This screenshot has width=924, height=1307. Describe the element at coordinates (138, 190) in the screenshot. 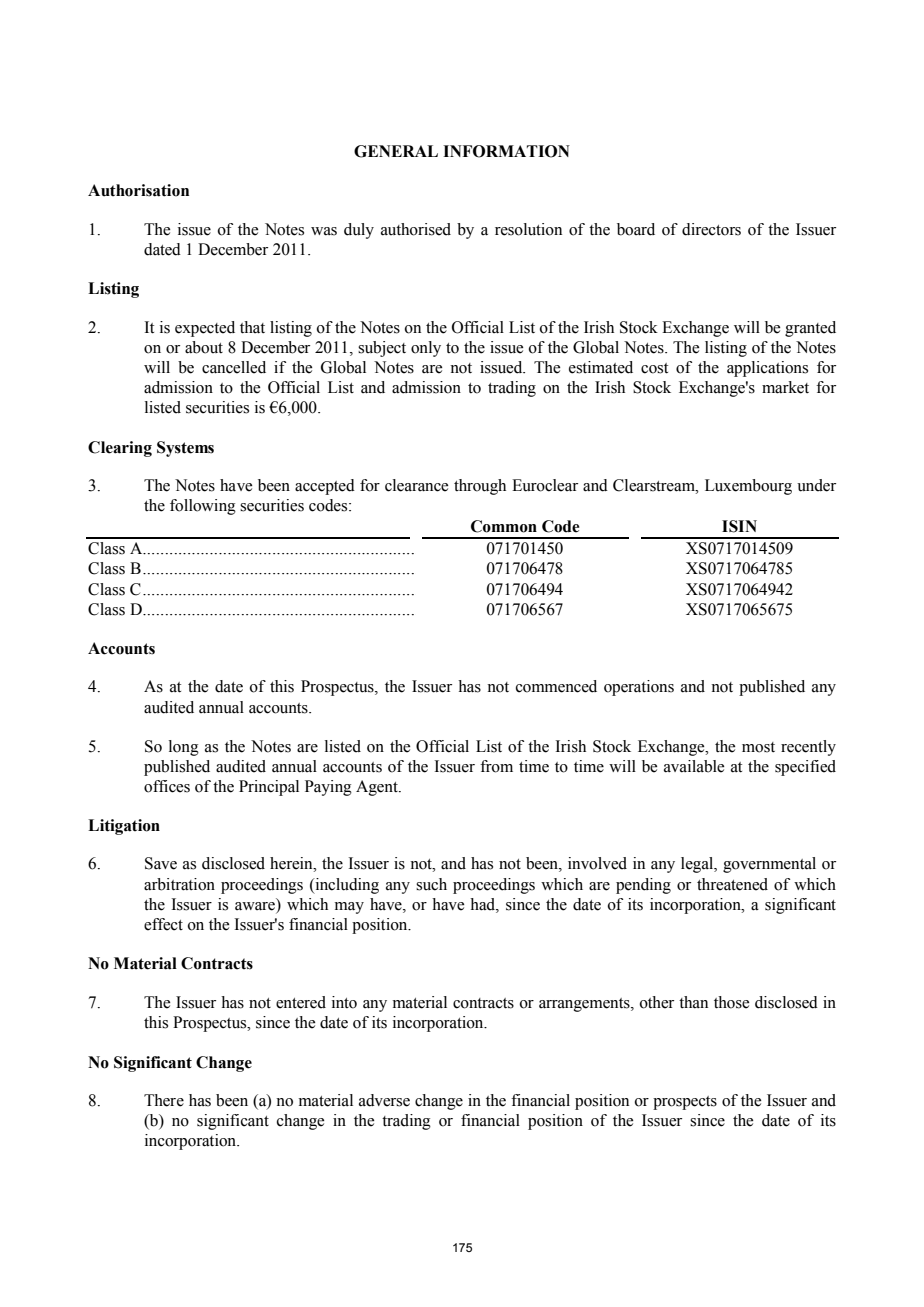

I see `Authorisation` at that location.
